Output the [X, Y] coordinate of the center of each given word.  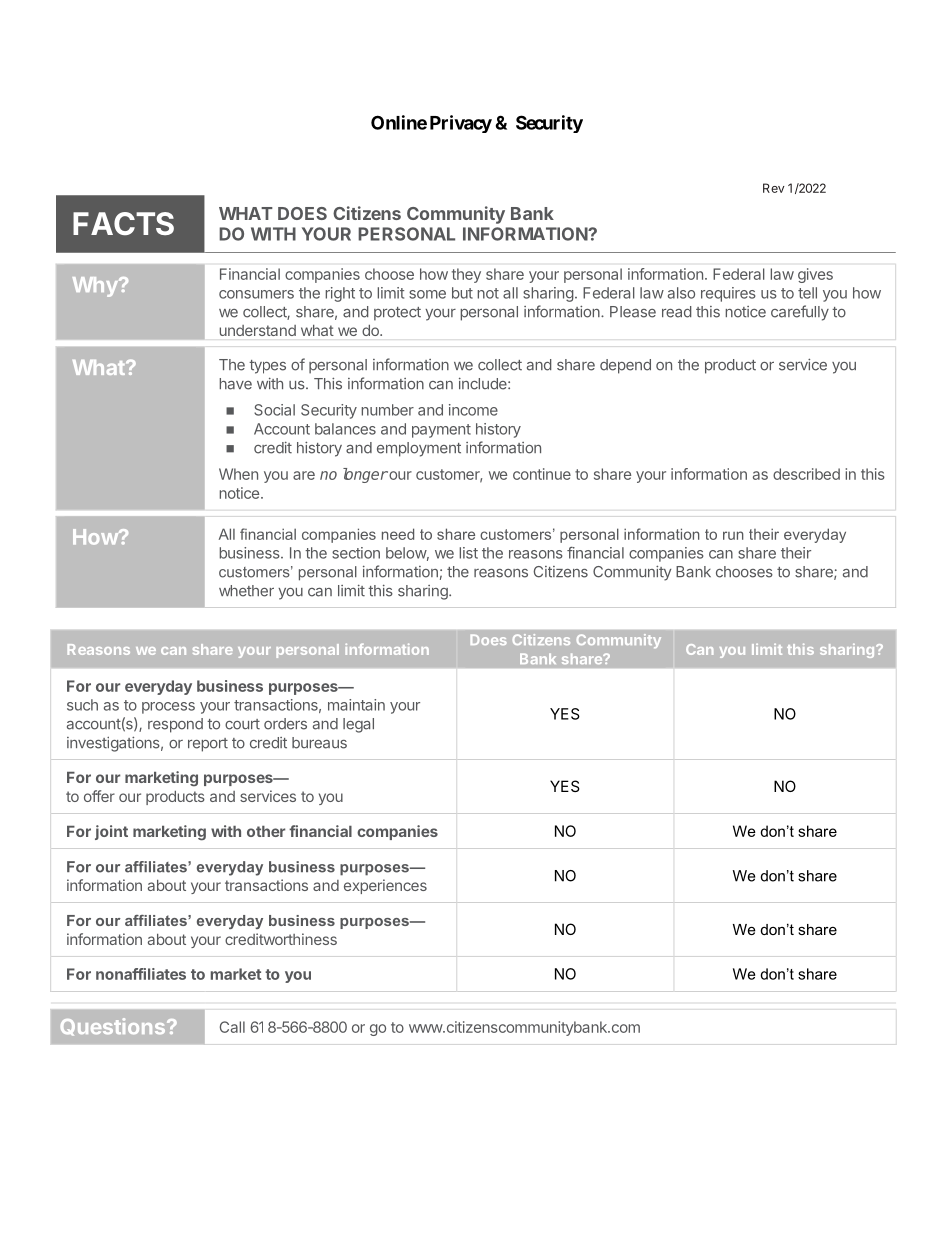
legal [358, 725]
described [806, 474]
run [733, 535]
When [238, 474]
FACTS [123, 223]
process [168, 708]
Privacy [461, 124]
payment [441, 431]
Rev [774, 188]
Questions [114, 1027]
